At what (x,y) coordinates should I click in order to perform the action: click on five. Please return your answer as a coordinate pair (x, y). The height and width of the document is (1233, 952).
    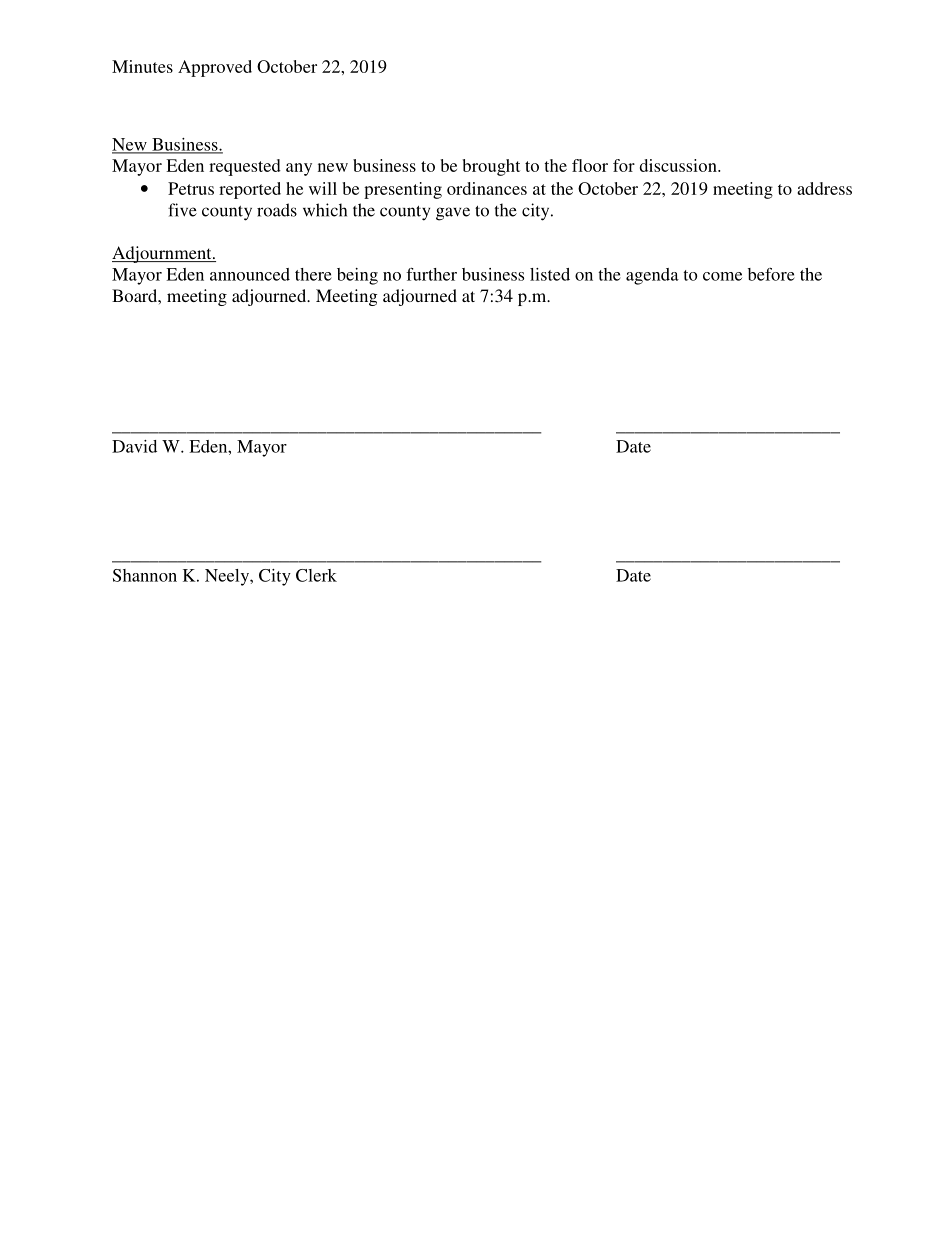
    Looking at the image, I should click on (182, 210).
